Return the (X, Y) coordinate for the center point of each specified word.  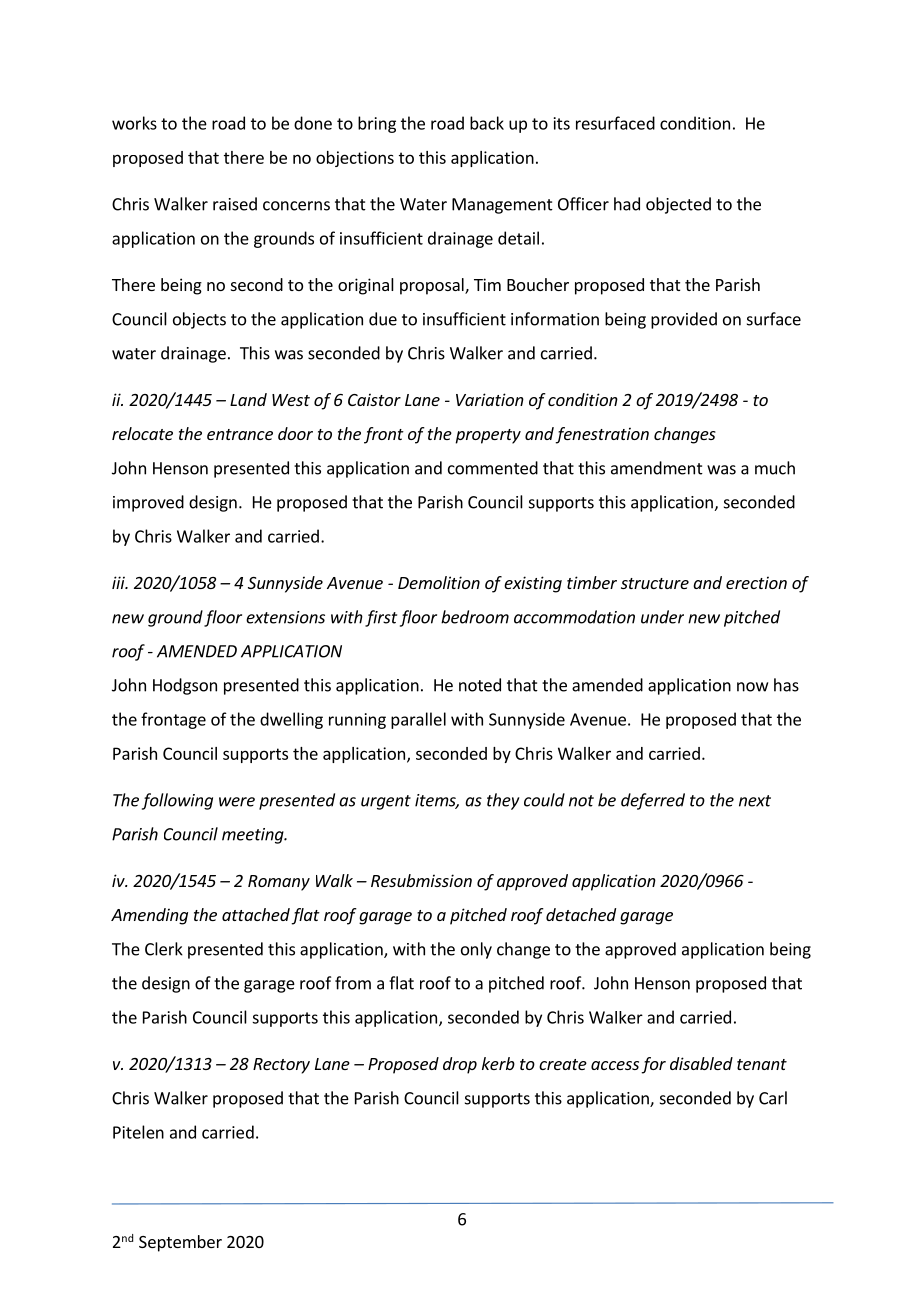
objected (678, 205)
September (180, 1243)
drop (460, 1065)
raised (235, 204)
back (487, 123)
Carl (773, 1098)
